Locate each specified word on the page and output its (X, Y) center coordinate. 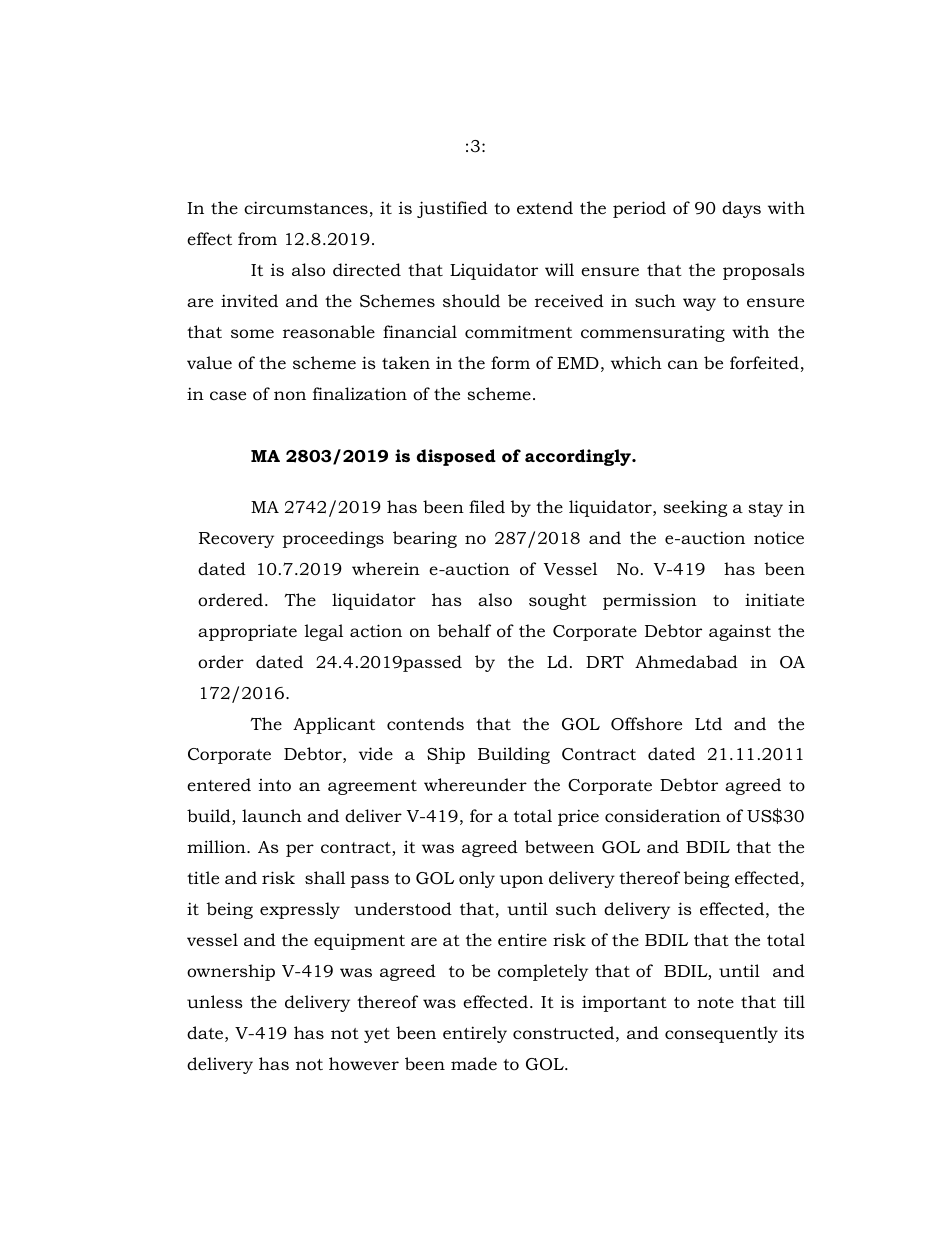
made (474, 1064)
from (257, 238)
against (740, 632)
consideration (663, 816)
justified (452, 209)
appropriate (247, 632)
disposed (456, 457)
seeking (695, 508)
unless (215, 1001)
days (741, 209)
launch (272, 815)
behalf (464, 631)
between (559, 846)
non (290, 395)
